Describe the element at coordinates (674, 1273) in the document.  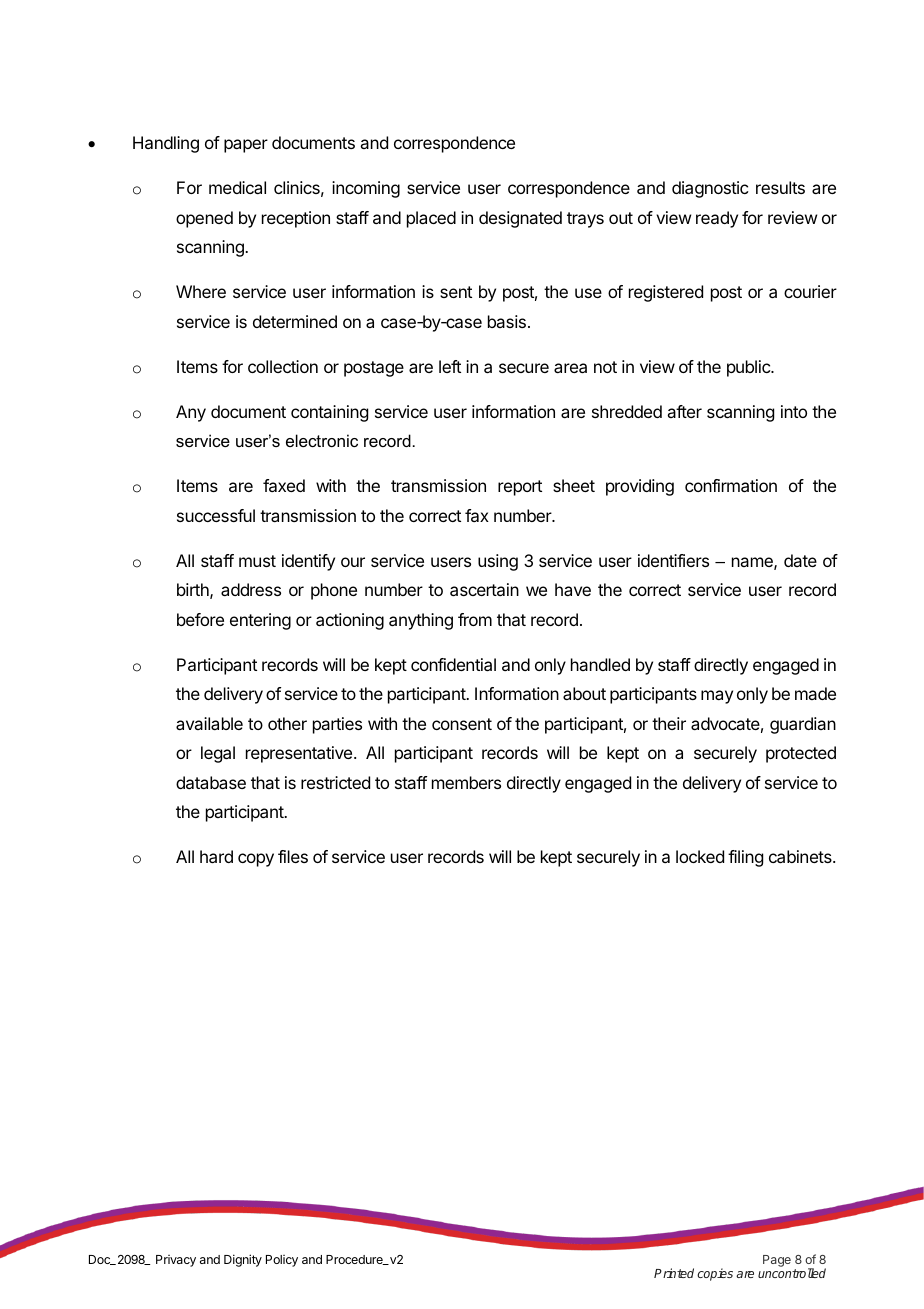
I see `Printed` at that location.
